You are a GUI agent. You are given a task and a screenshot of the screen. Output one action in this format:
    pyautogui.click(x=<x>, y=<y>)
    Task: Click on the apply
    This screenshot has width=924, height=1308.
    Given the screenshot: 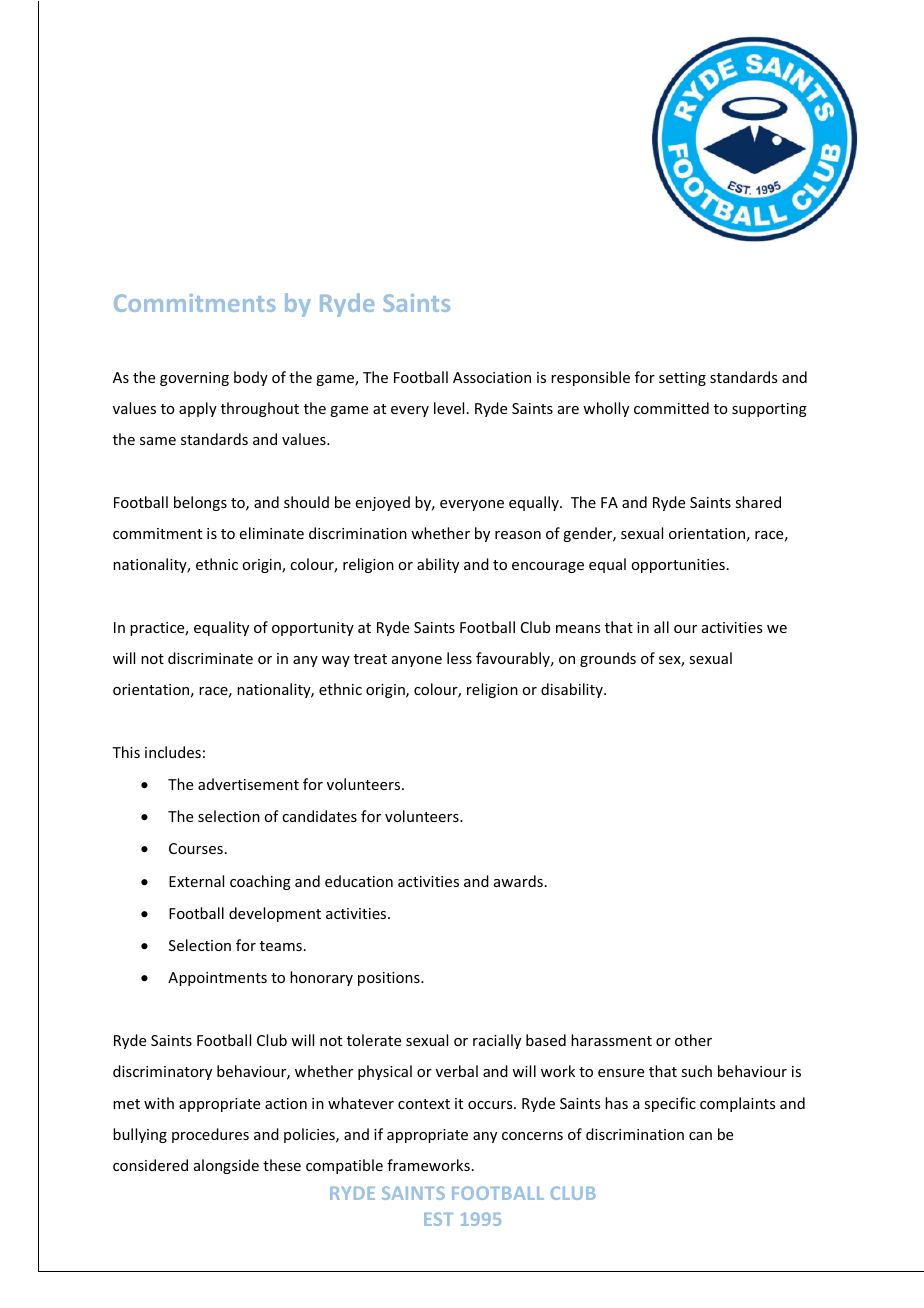 What is the action you would take?
    pyautogui.click(x=198, y=409)
